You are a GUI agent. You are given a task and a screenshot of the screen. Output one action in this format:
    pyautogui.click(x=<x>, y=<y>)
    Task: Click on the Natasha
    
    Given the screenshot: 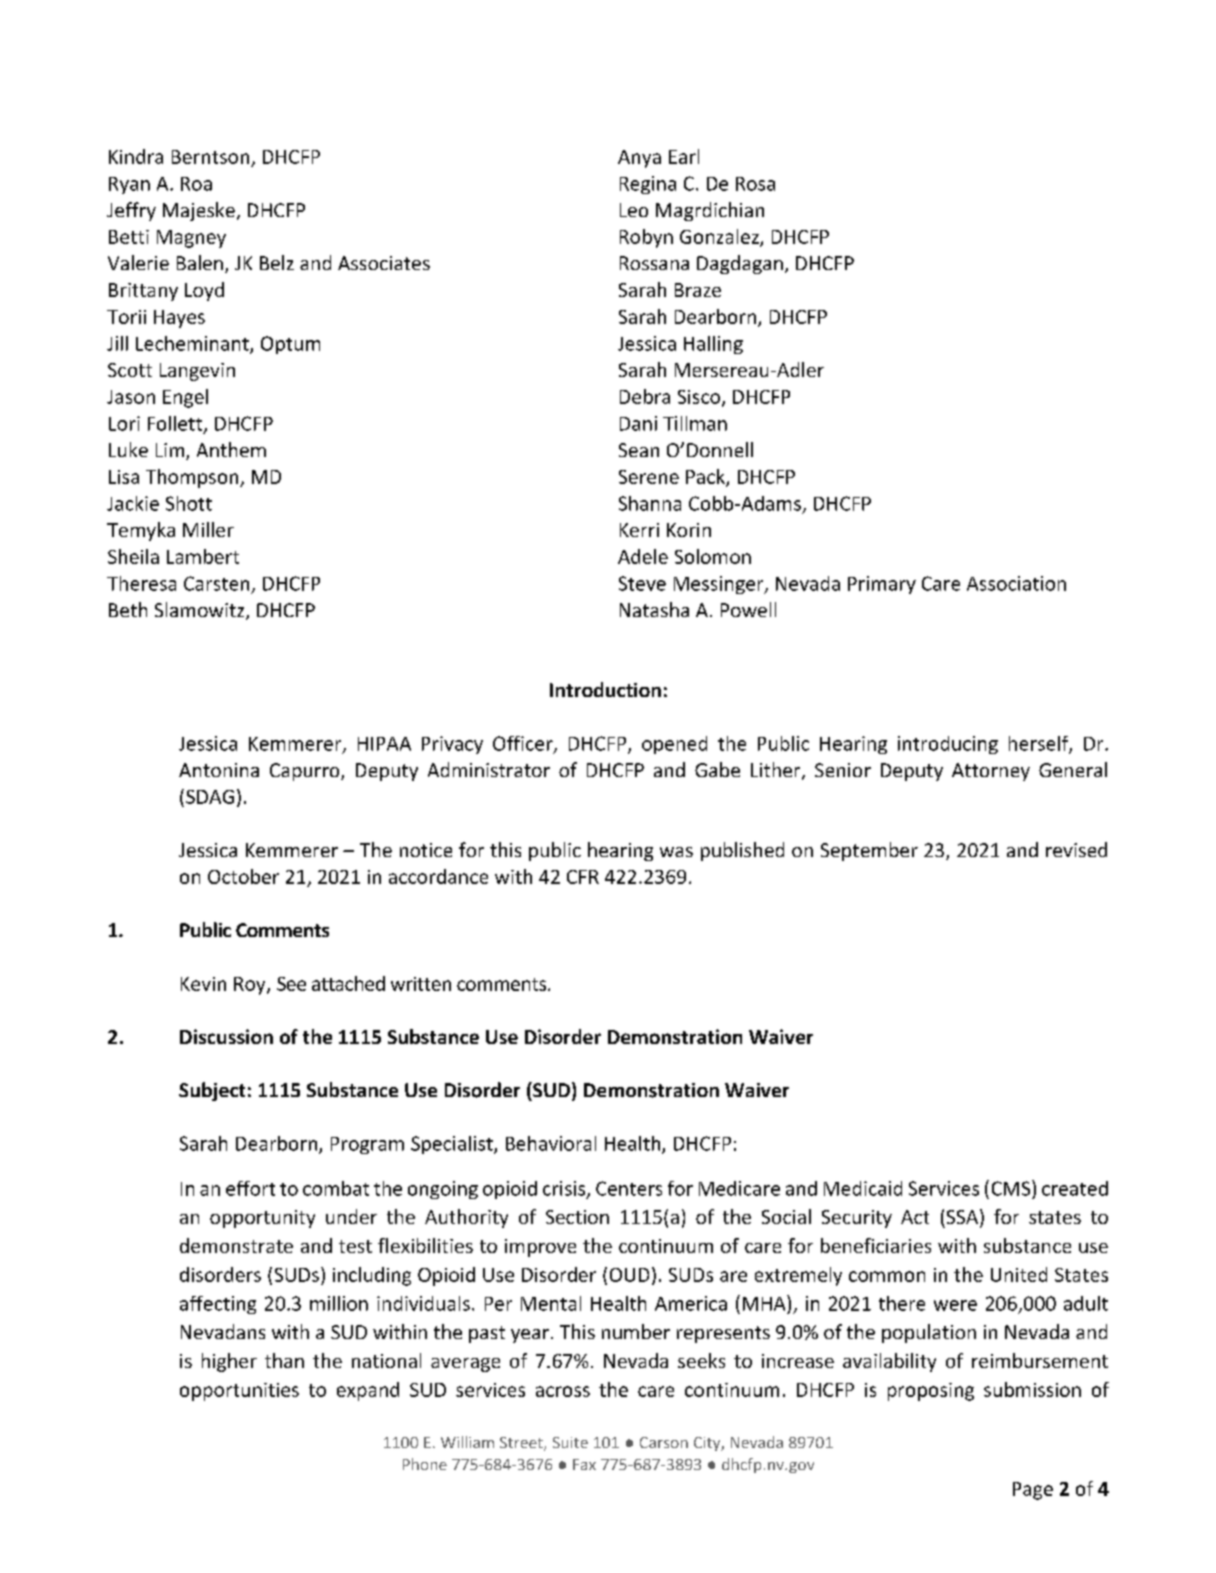 What is the action you would take?
    pyautogui.click(x=654, y=609)
